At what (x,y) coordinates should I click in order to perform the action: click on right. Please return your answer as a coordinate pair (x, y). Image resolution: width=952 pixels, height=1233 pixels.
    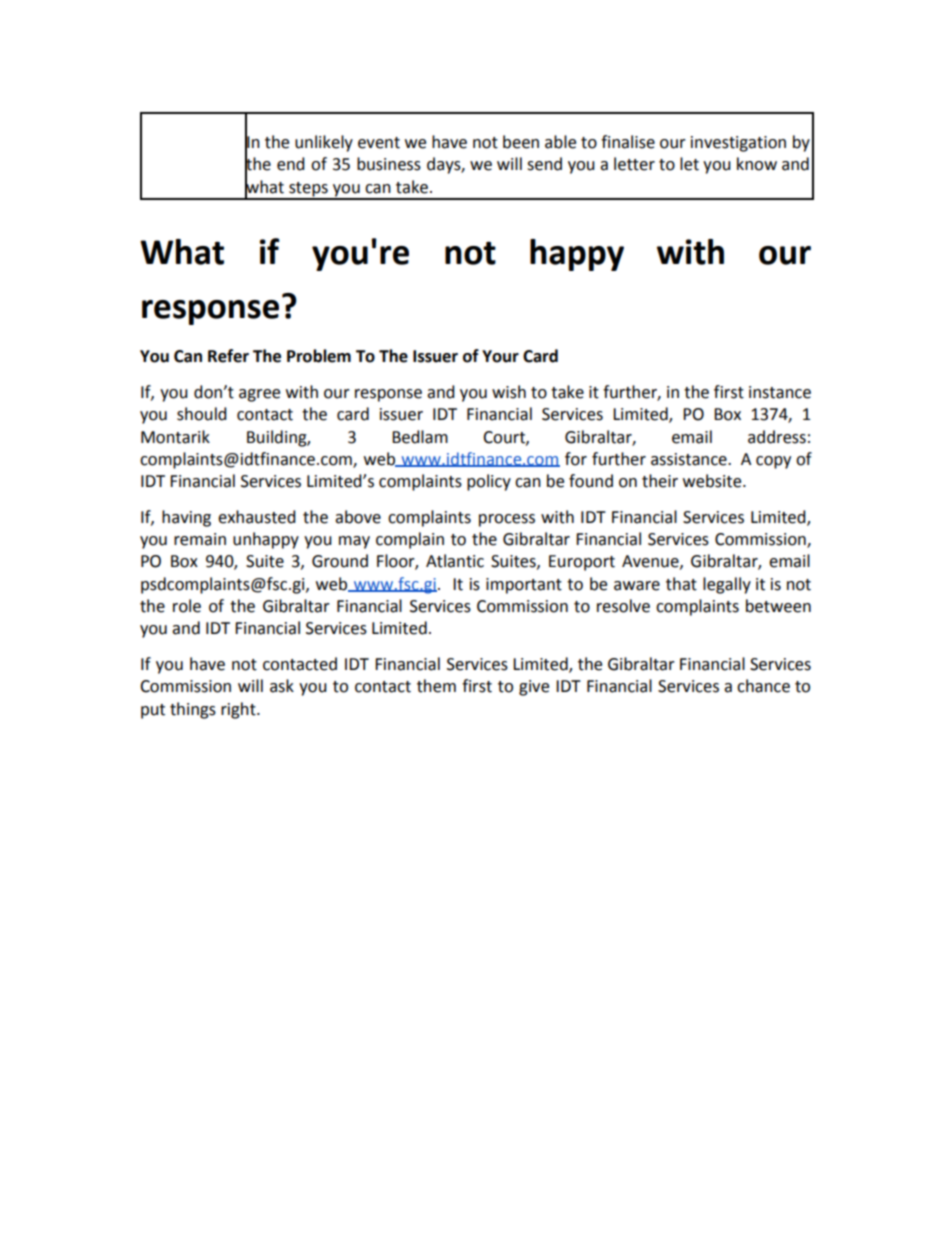
    Looking at the image, I should click on (239, 710).
